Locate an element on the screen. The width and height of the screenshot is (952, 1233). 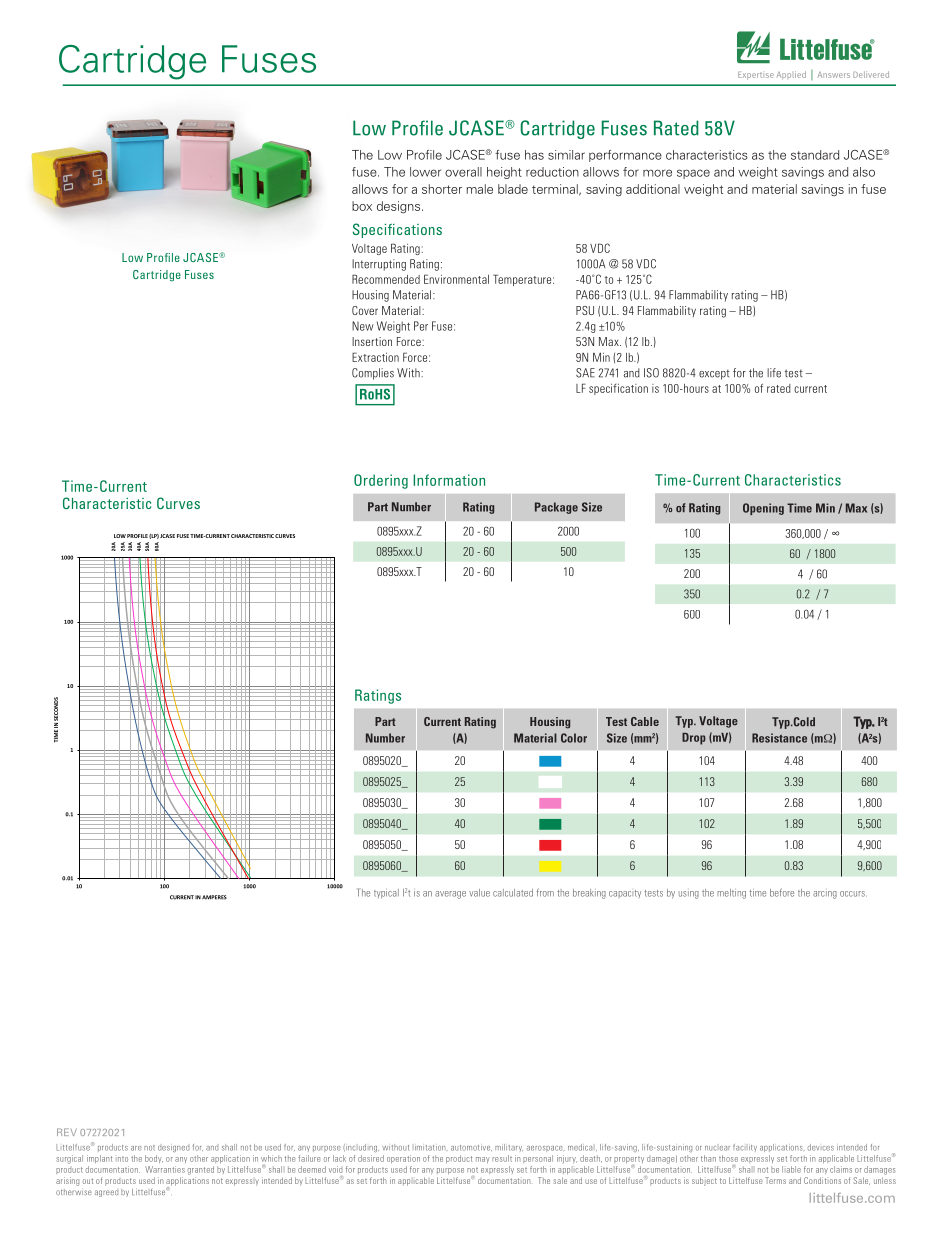
before is located at coordinates (782, 892).
